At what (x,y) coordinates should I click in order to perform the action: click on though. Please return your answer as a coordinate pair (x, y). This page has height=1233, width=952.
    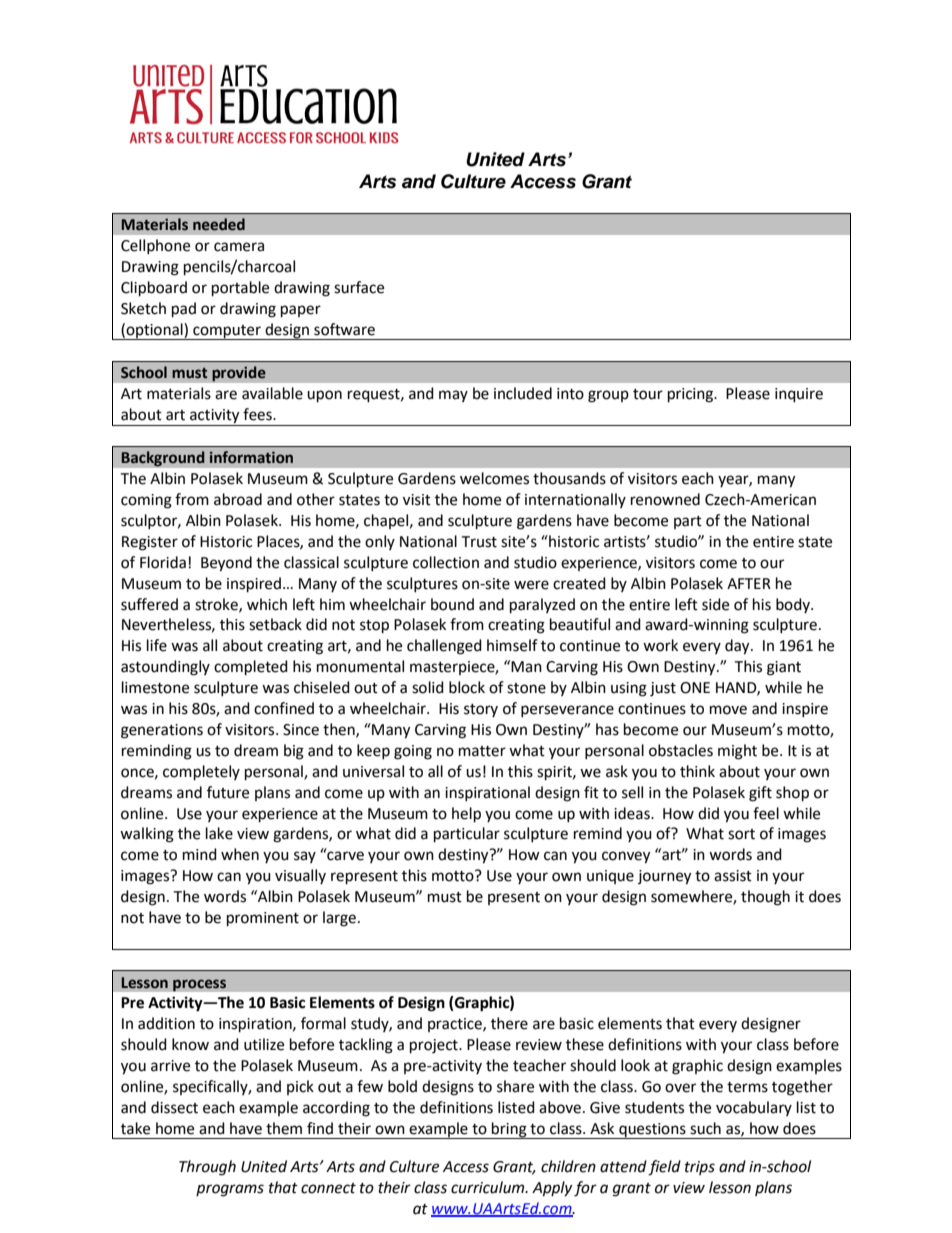
    Looking at the image, I should click on (765, 898).
